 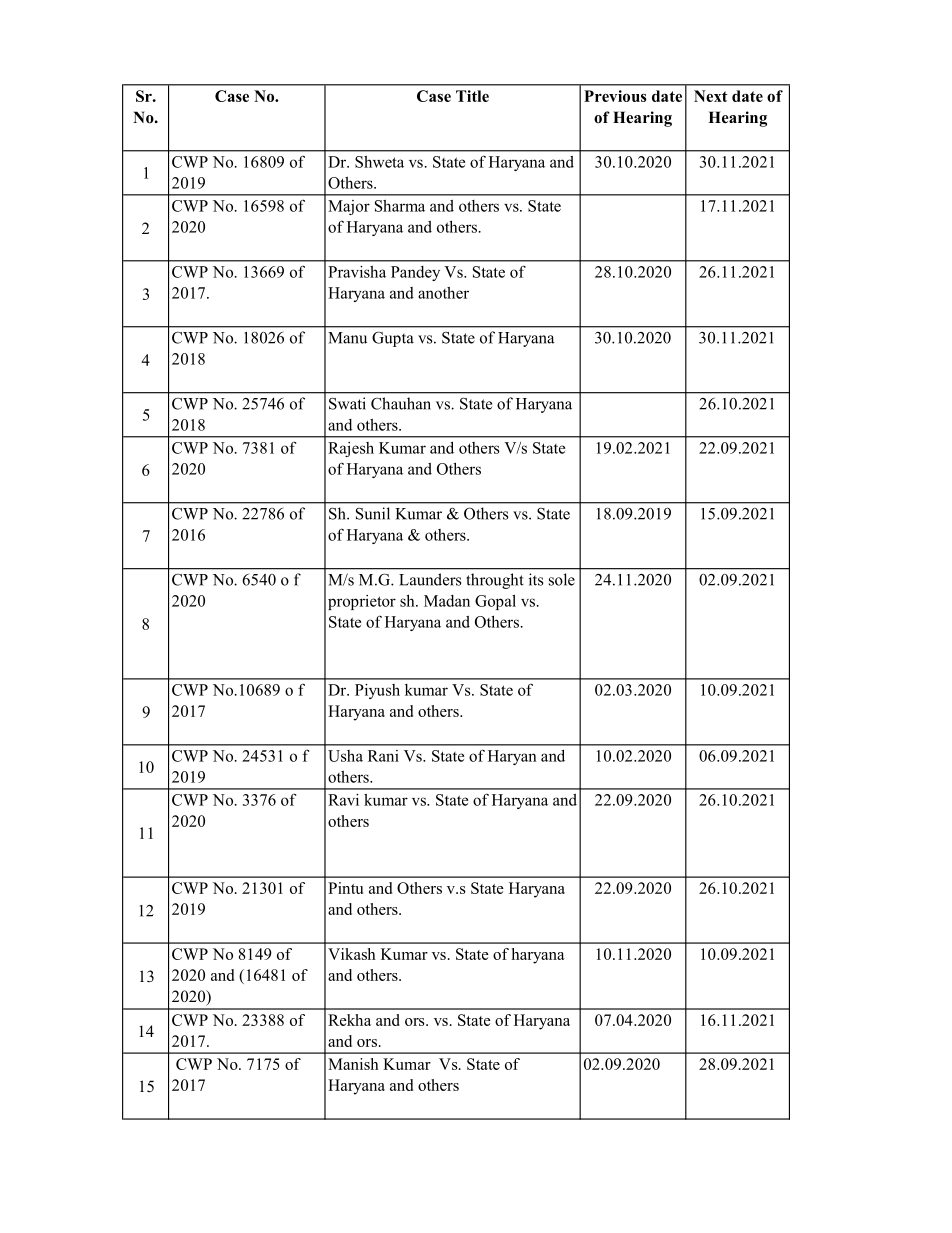 What do you see at coordinates (472, 96) in the screenshot?
I see `Title` at bounding box center [472, 96].
